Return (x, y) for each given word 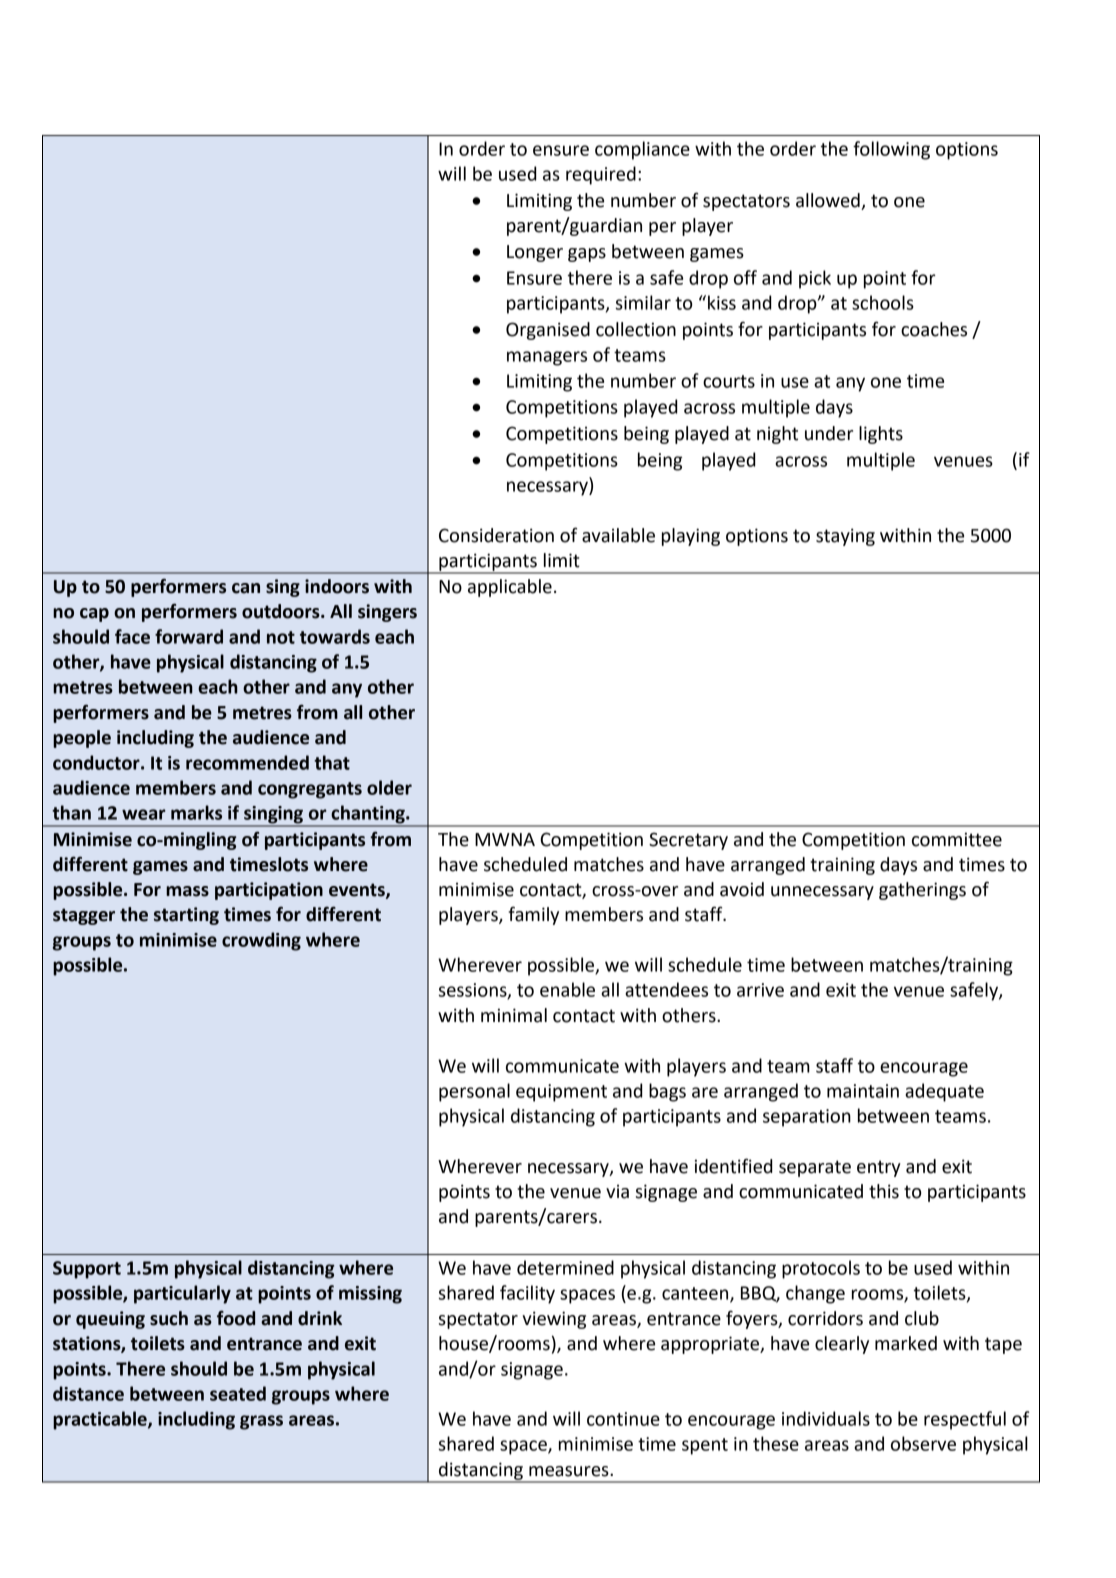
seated (238, 1393)
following (891, 150)
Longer (535, 253)
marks (196, 812)
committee (957, 839)
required (601, 175)
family (534, 915)
